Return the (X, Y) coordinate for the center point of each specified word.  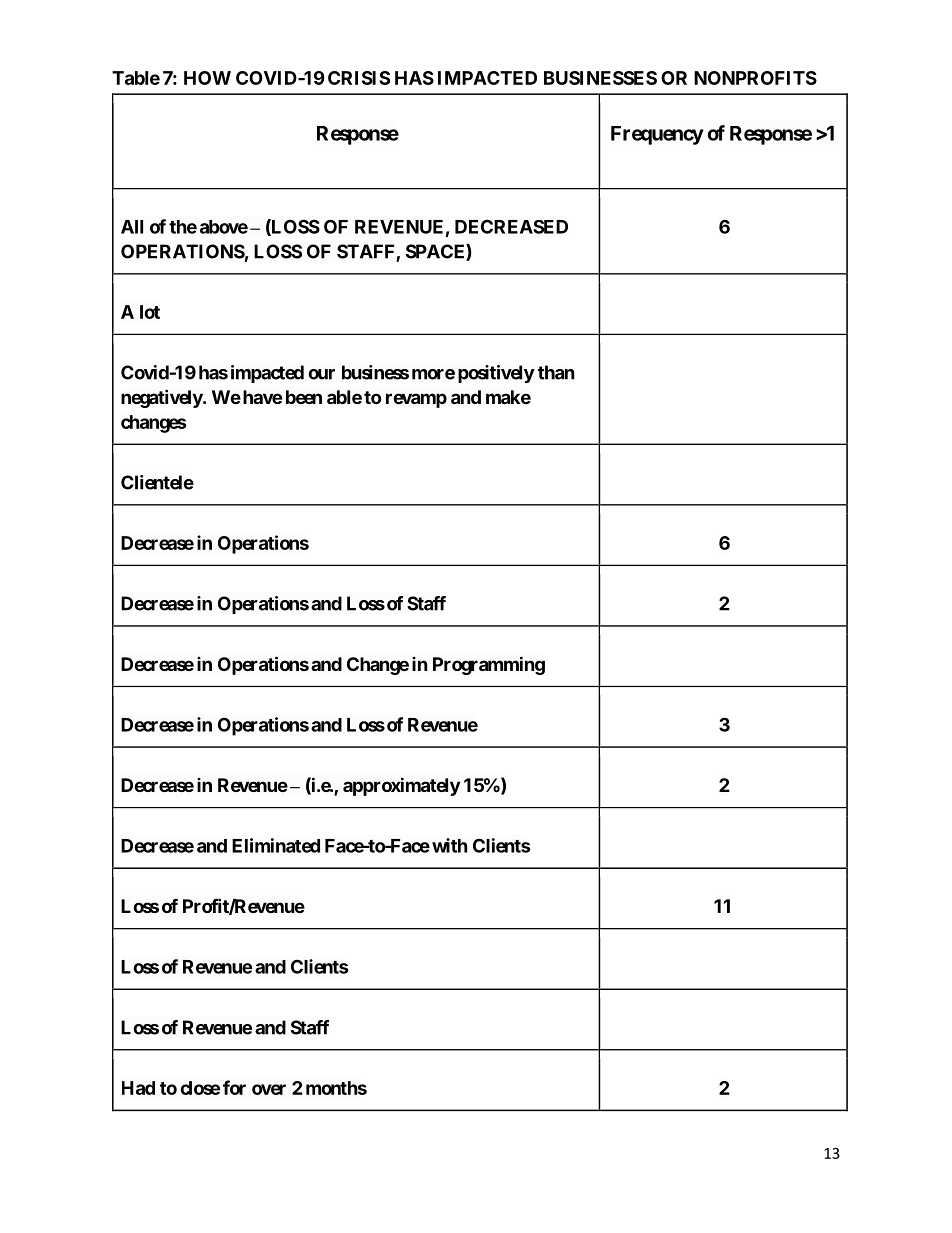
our (321, 374)
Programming (489, 665)
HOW (207, 78)
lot (150, 312)
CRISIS (359, 78)
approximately (401, 786)
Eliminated (276, 845)
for (234, 1087)
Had (138, 1088)
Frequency (657, 135)
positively (496, 374)
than (556, 372)
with (450, 845)
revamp (416, 400)
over (269, 1089)
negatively (162, 398)
